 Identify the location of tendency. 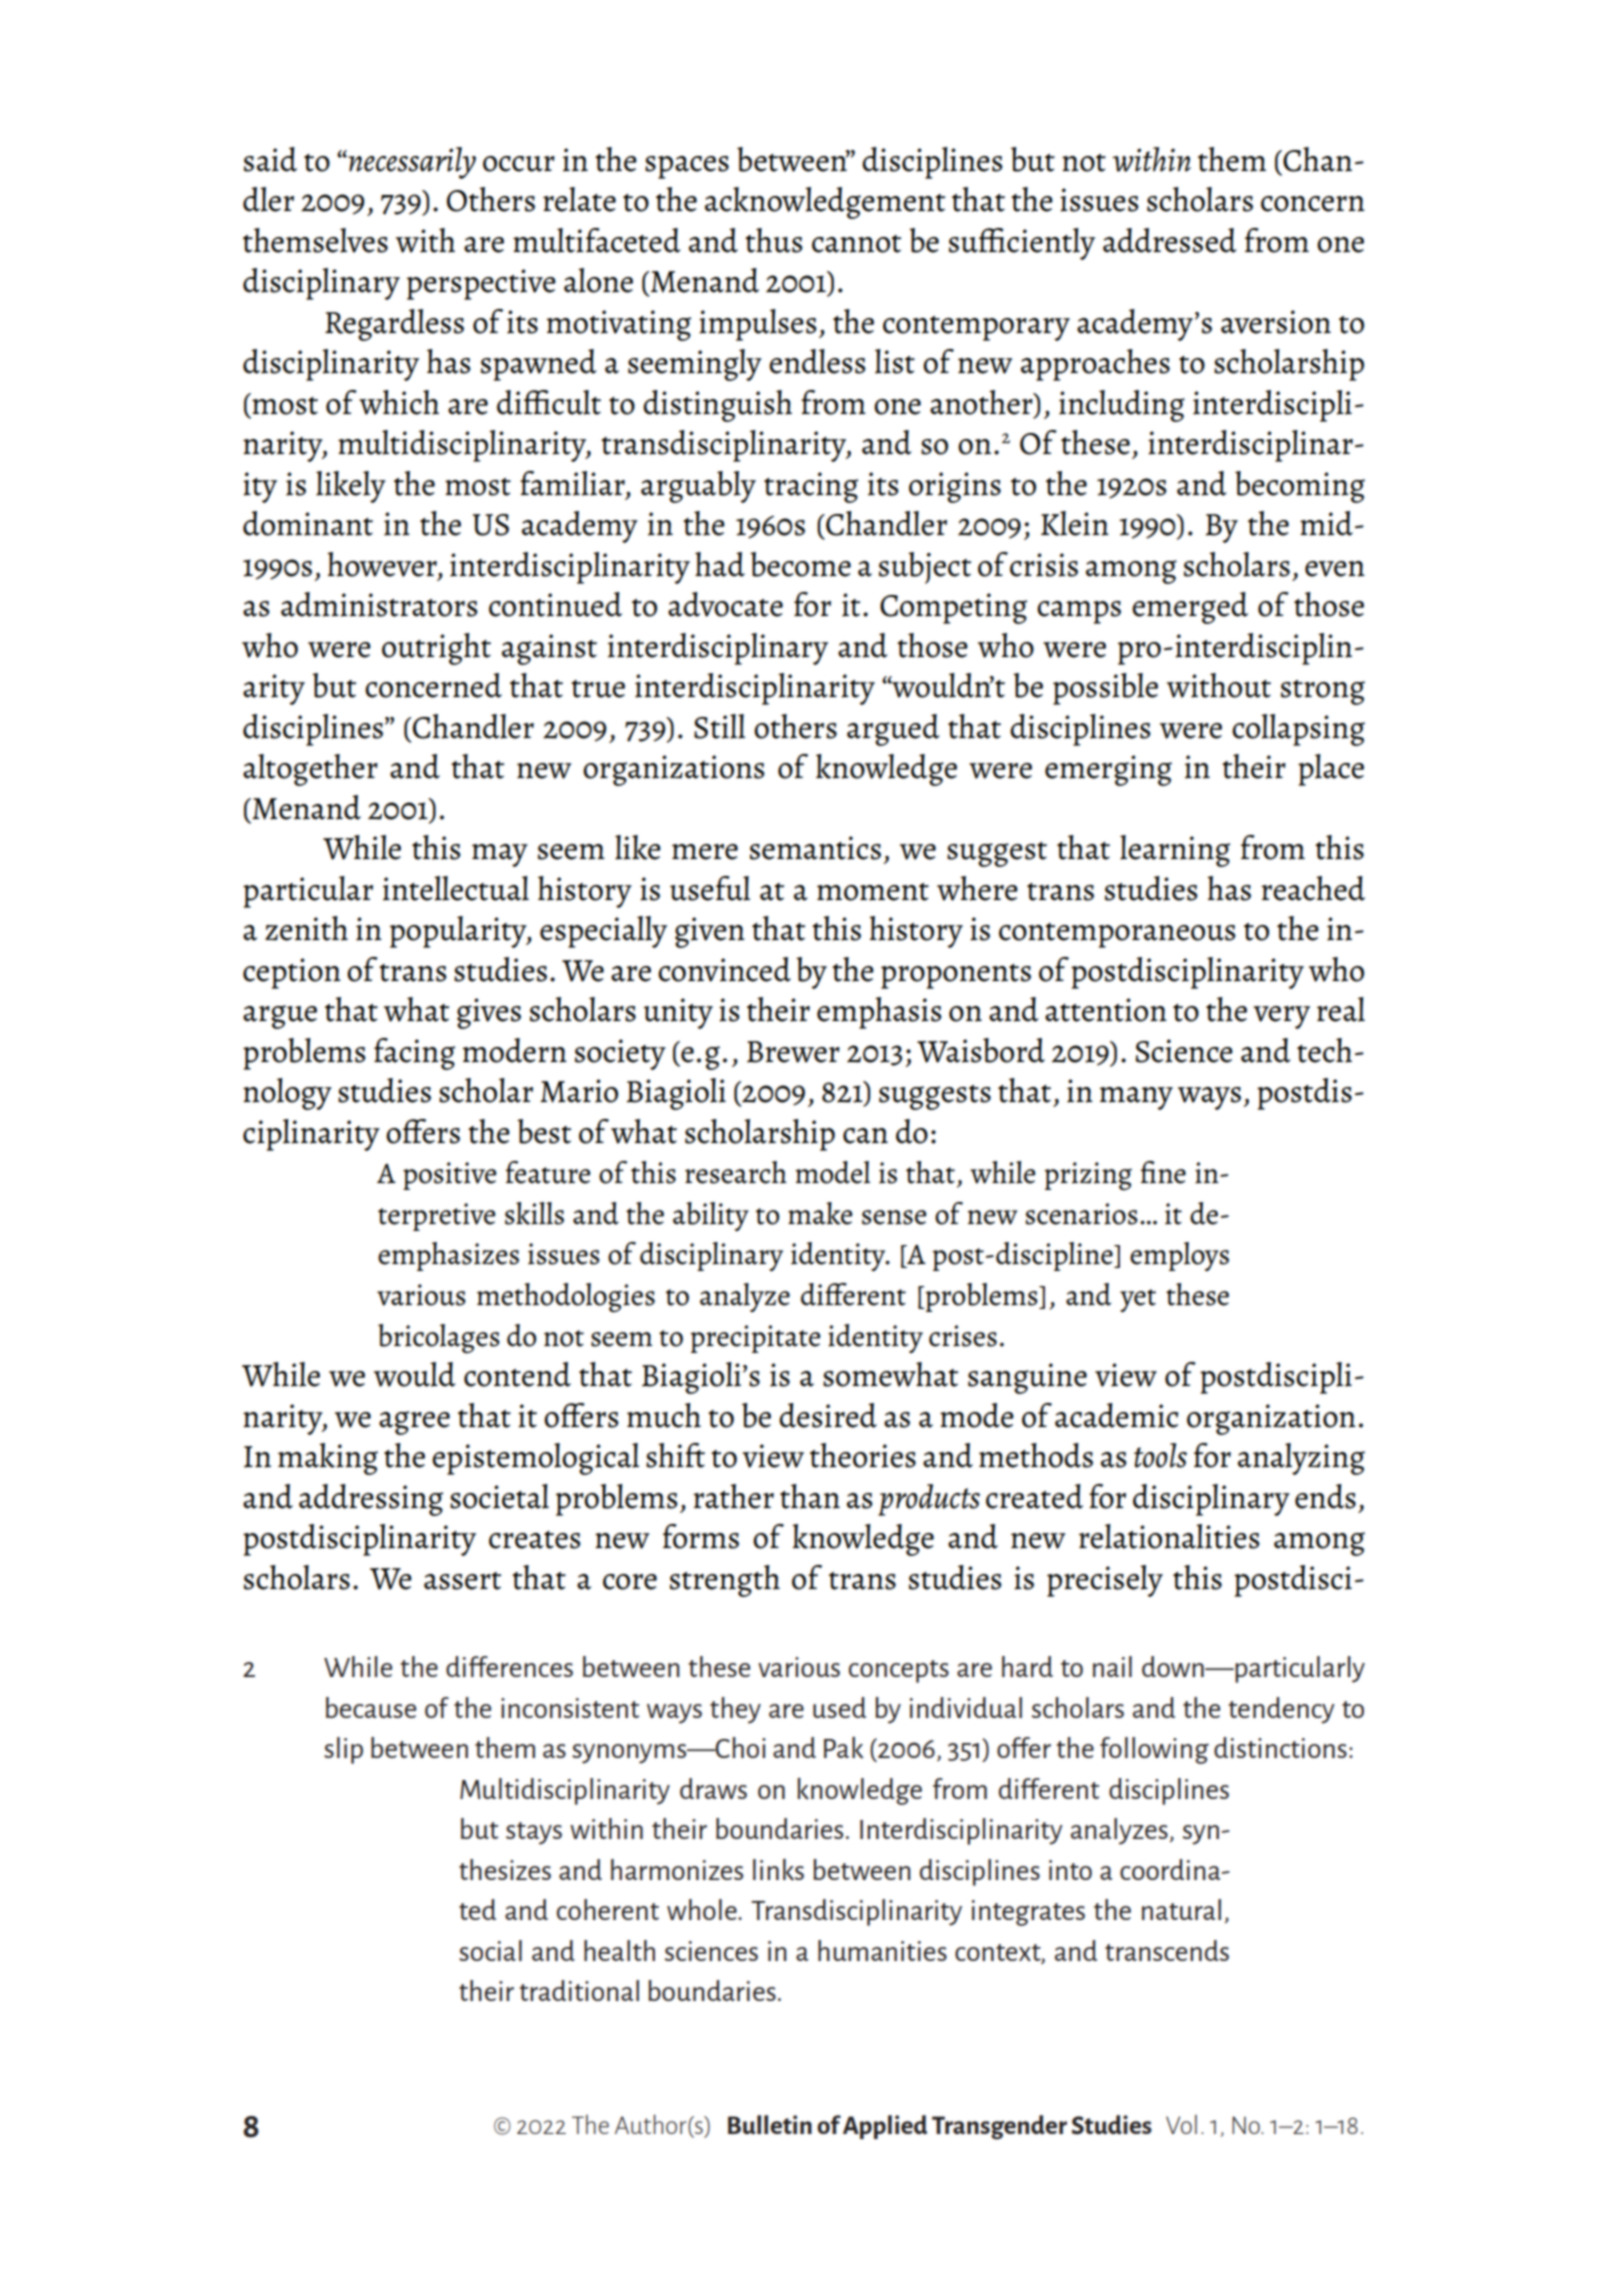
(1281, 1710).
